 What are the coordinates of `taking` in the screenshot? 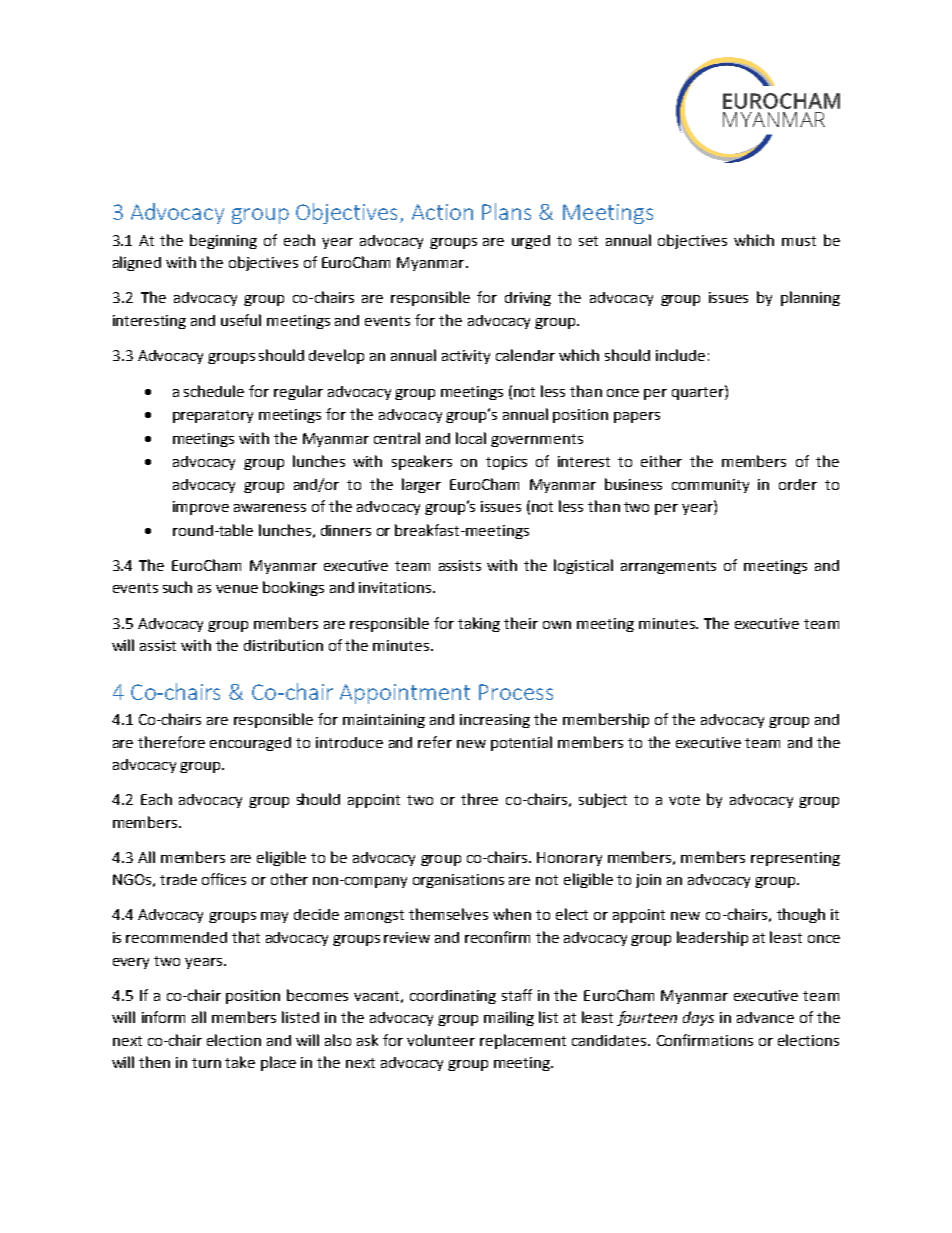 It's located at (479, 624).
